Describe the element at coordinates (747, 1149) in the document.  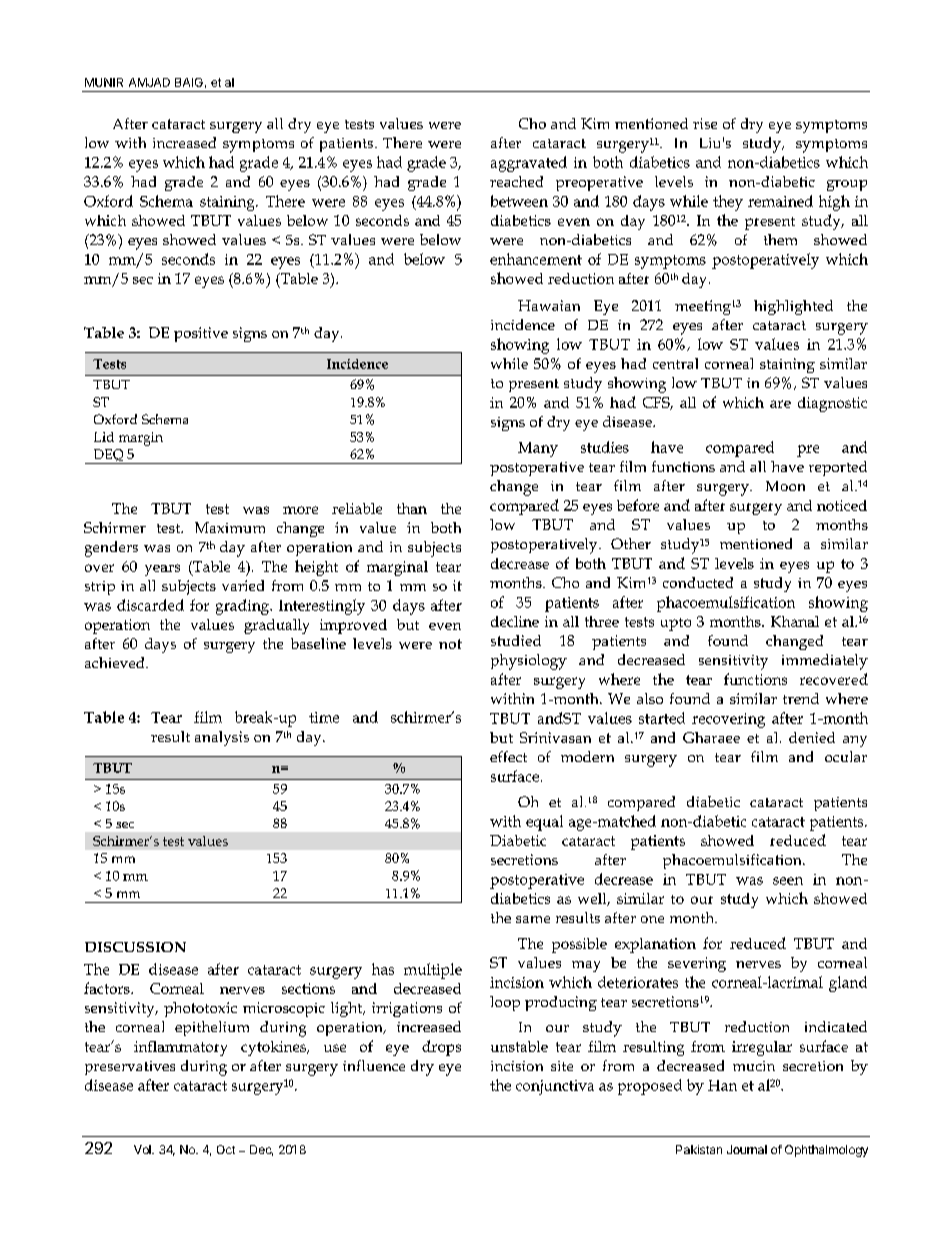
I see `Journal` at that location.
